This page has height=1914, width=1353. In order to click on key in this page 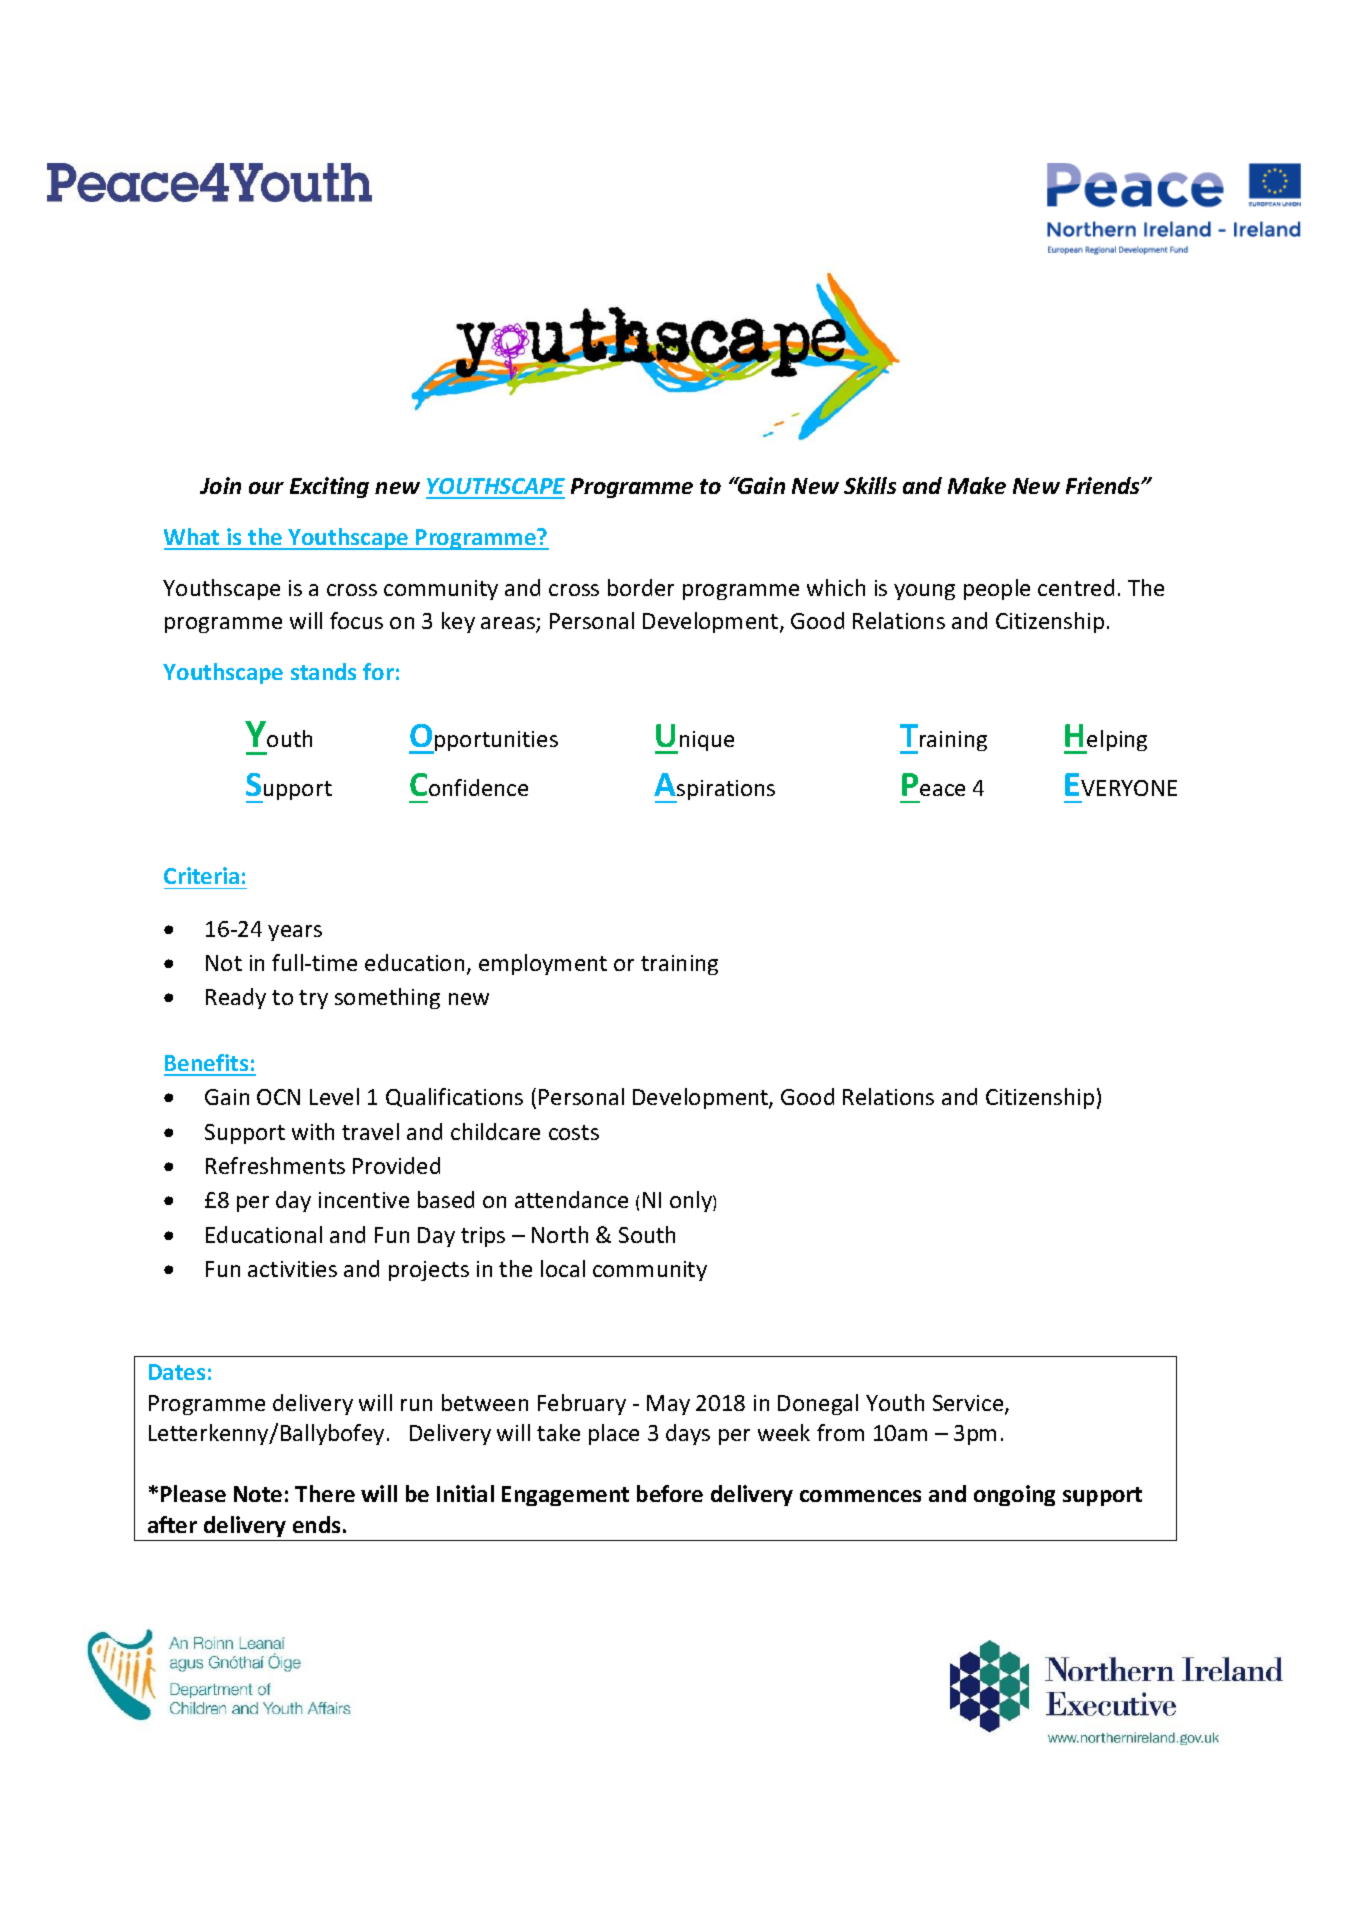, I will do `click(458, 622)`.
